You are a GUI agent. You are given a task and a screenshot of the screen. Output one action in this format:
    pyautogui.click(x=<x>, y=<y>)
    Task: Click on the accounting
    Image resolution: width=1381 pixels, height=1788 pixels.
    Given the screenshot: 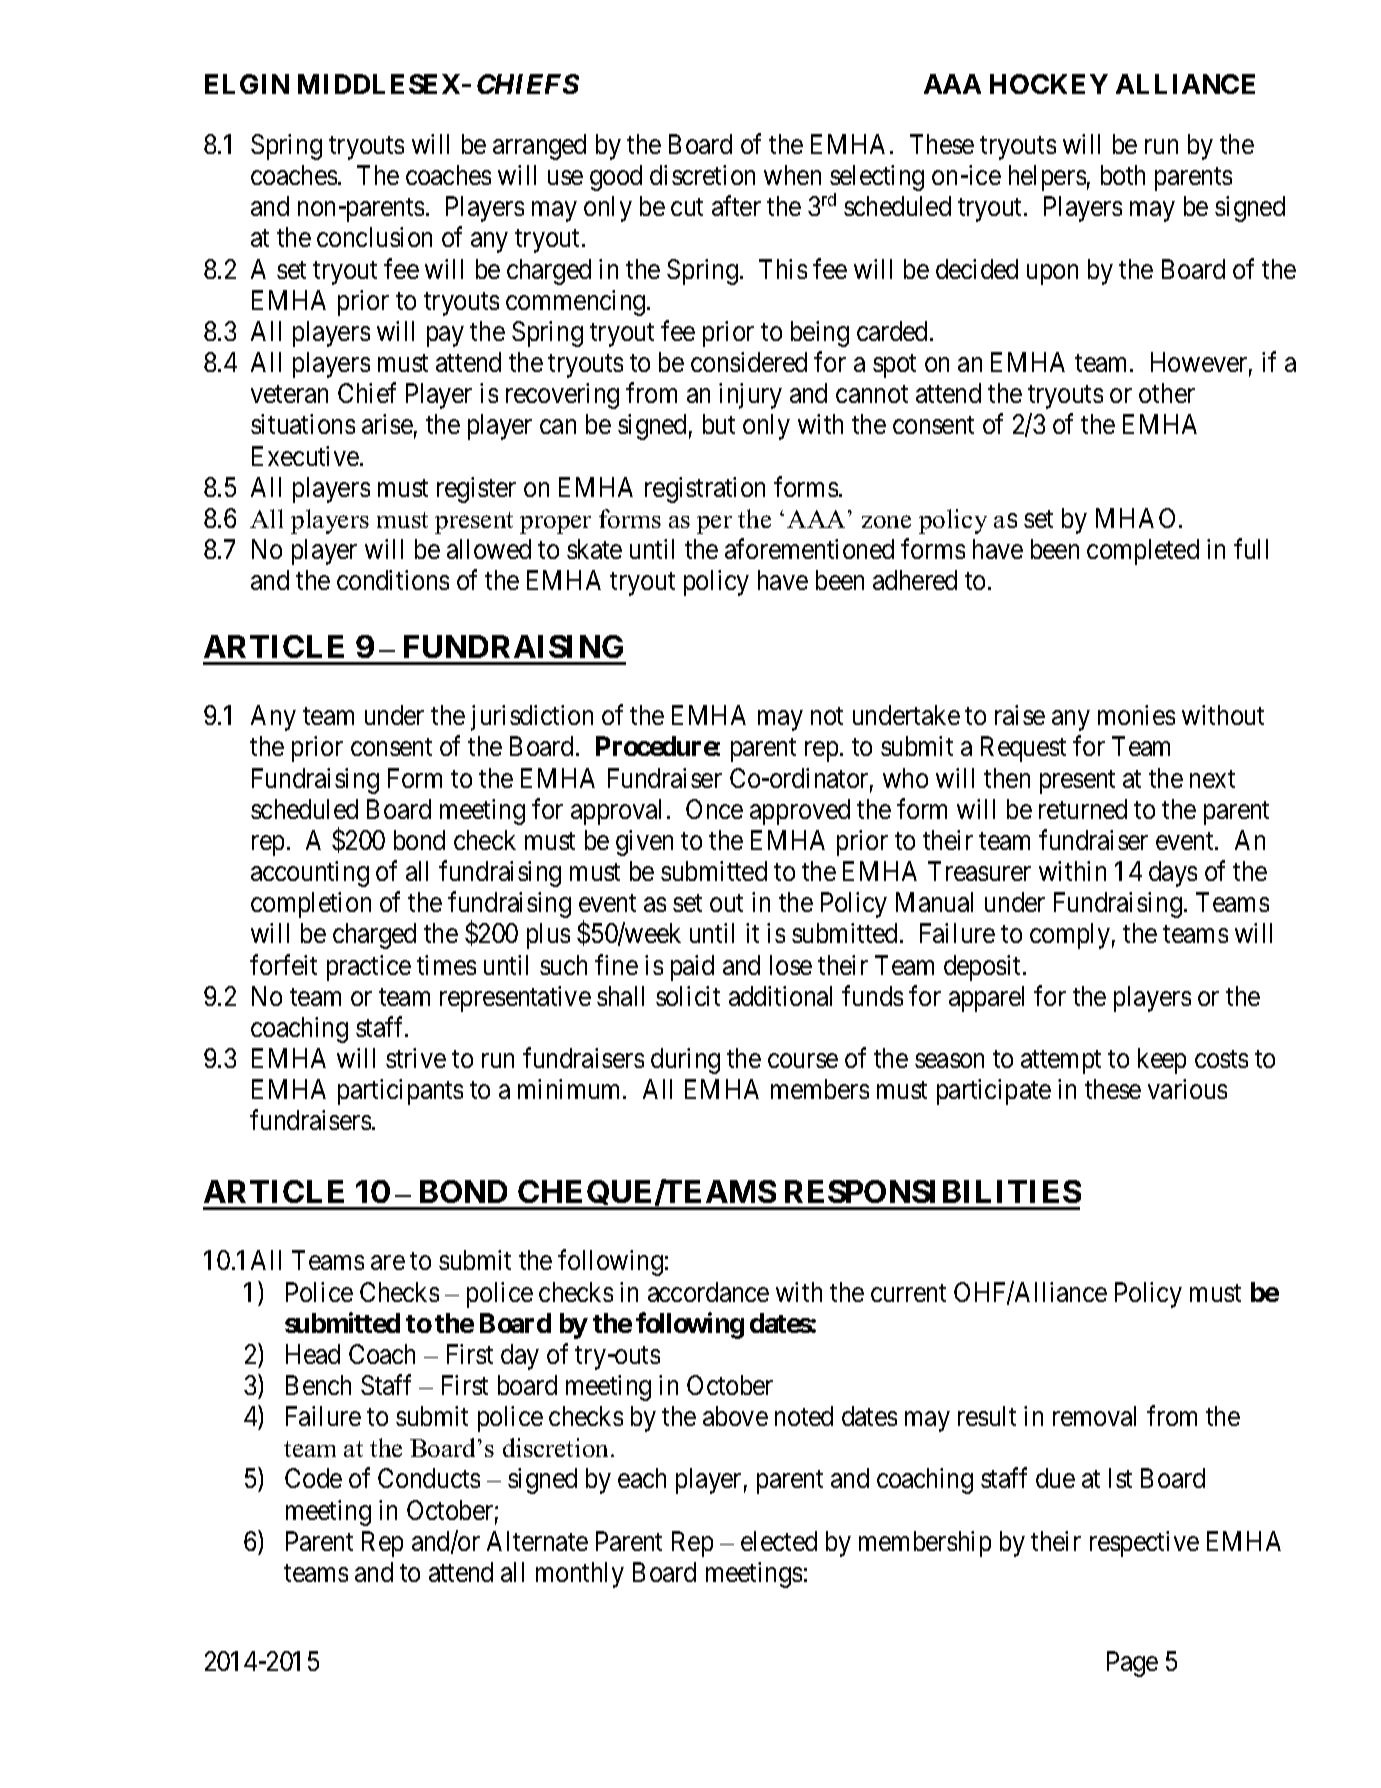 What is the action you would take?
    pyautogui.click(x=310, y=874)
